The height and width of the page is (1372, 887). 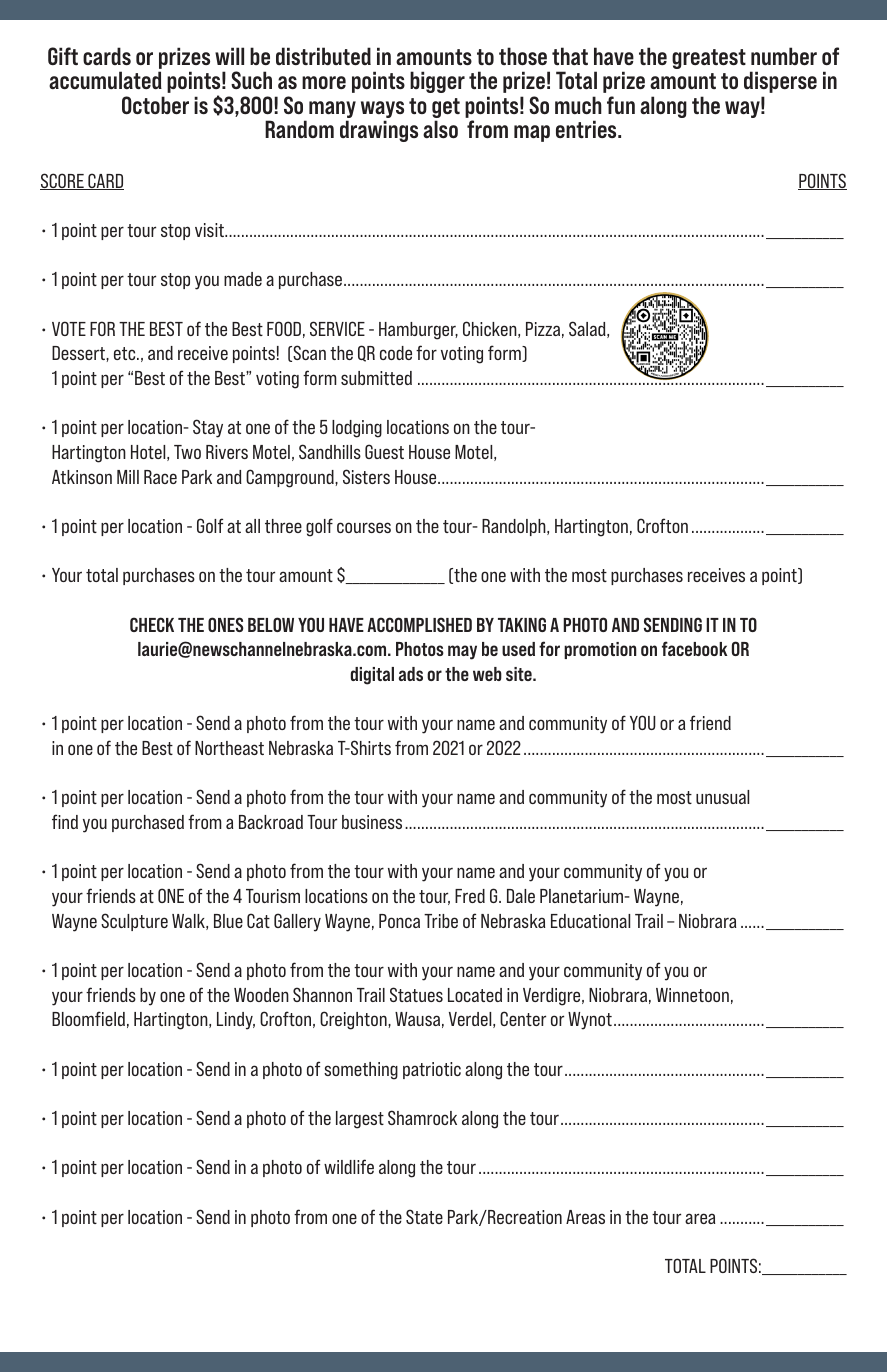 What do you see at coordinates (695, 648) in the page?
I see `facebook` at bounding box center [695, 648].
